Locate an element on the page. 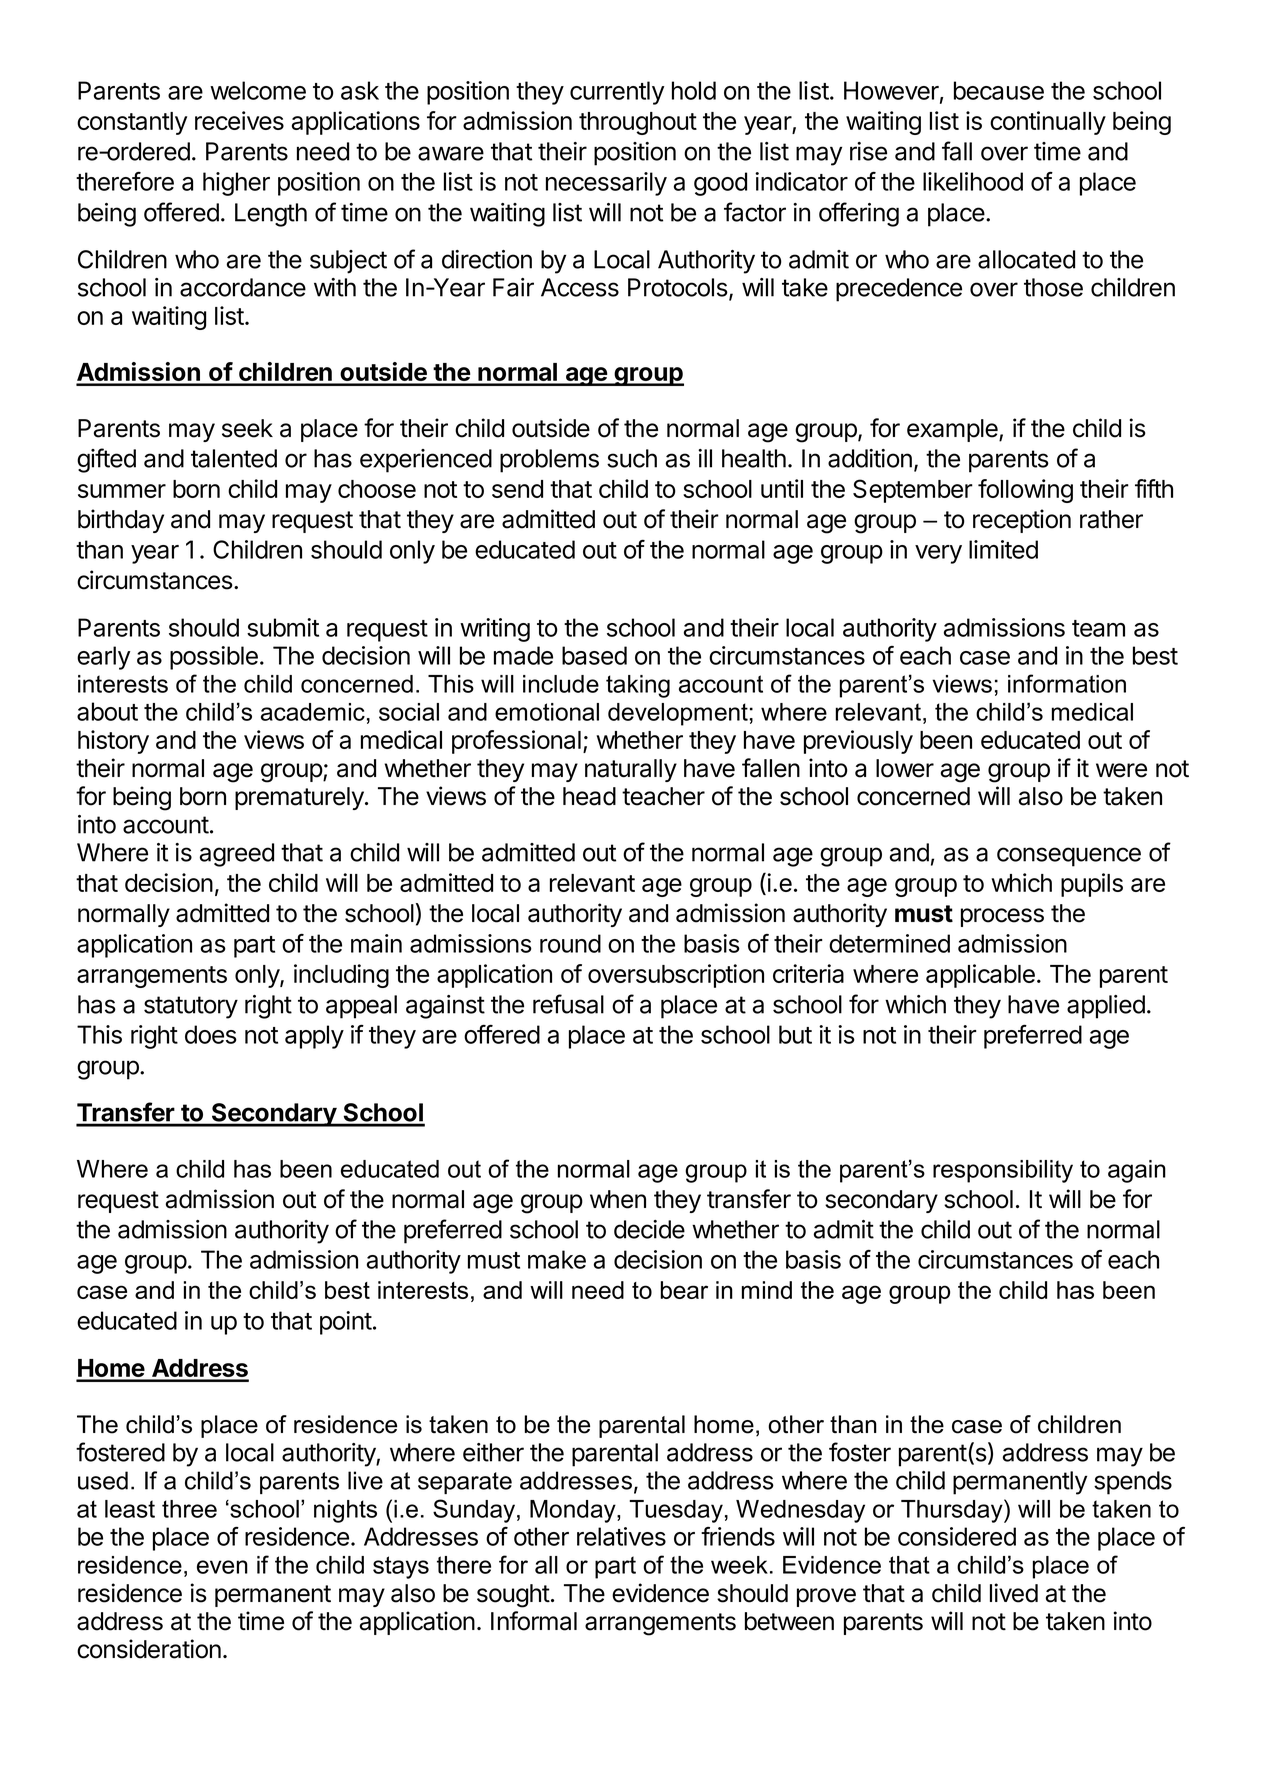  point is located at coordinates (346, 1323).
